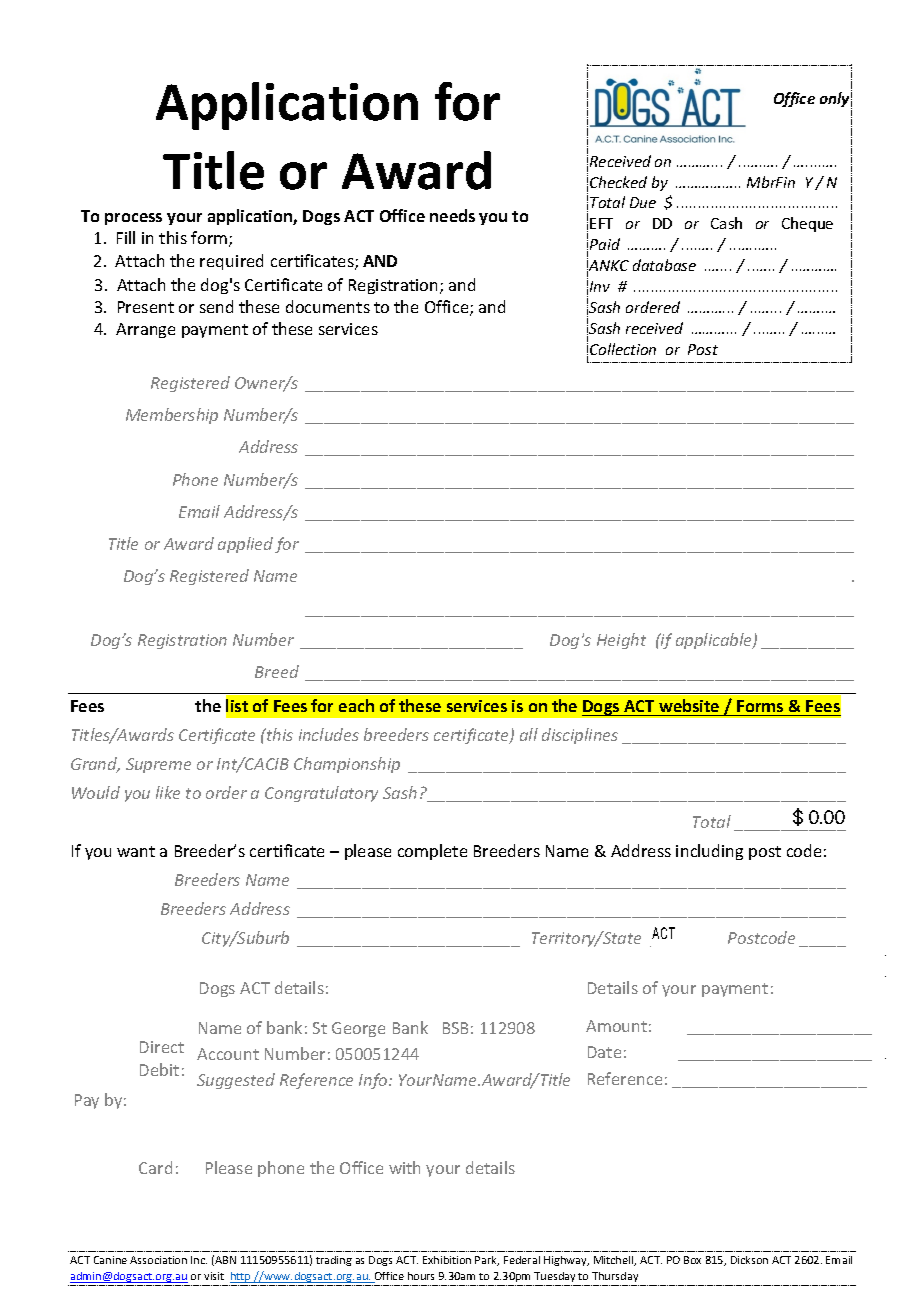  I want to click on applied, so click(245, 545).
